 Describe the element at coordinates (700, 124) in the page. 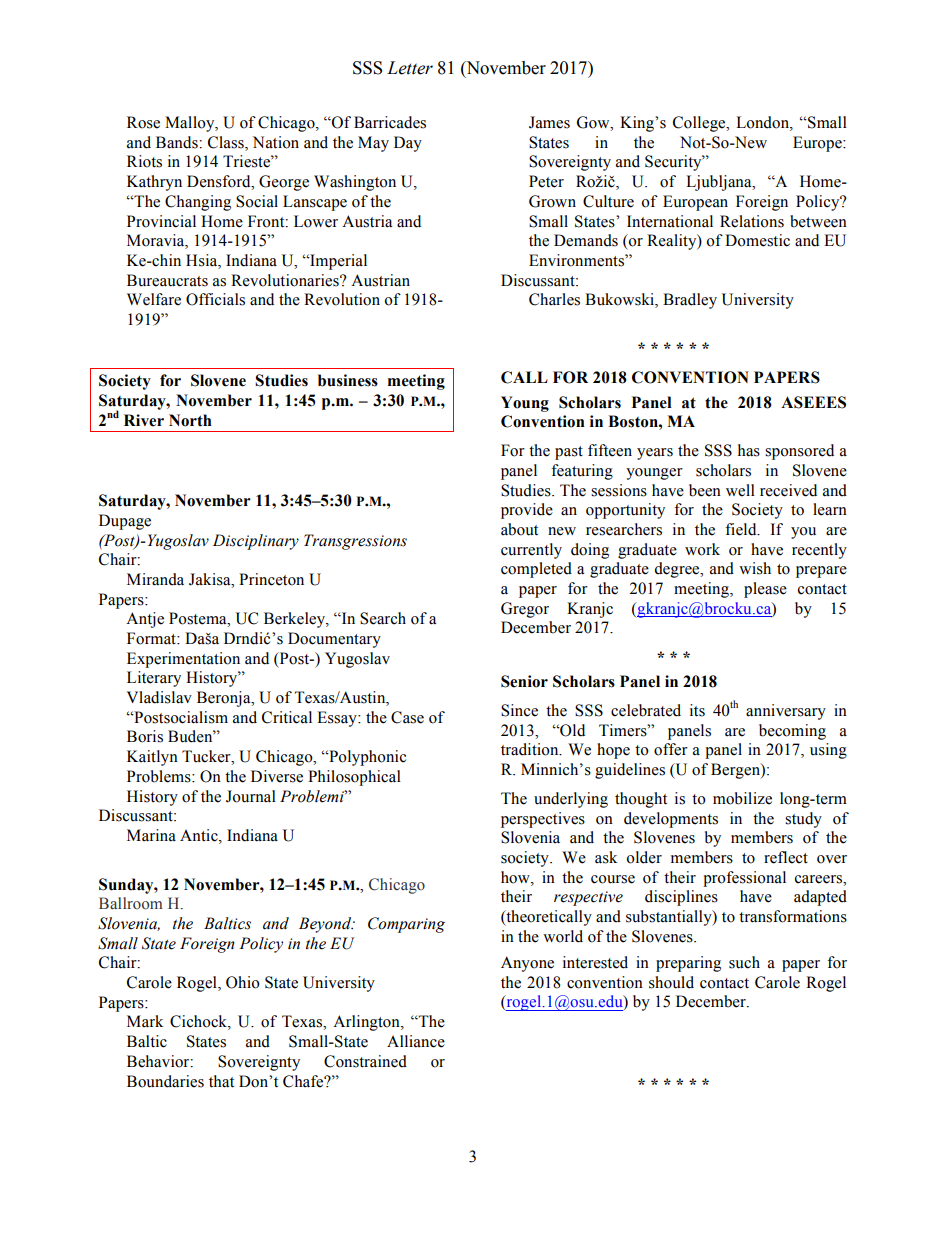

I see `College` at that location.
